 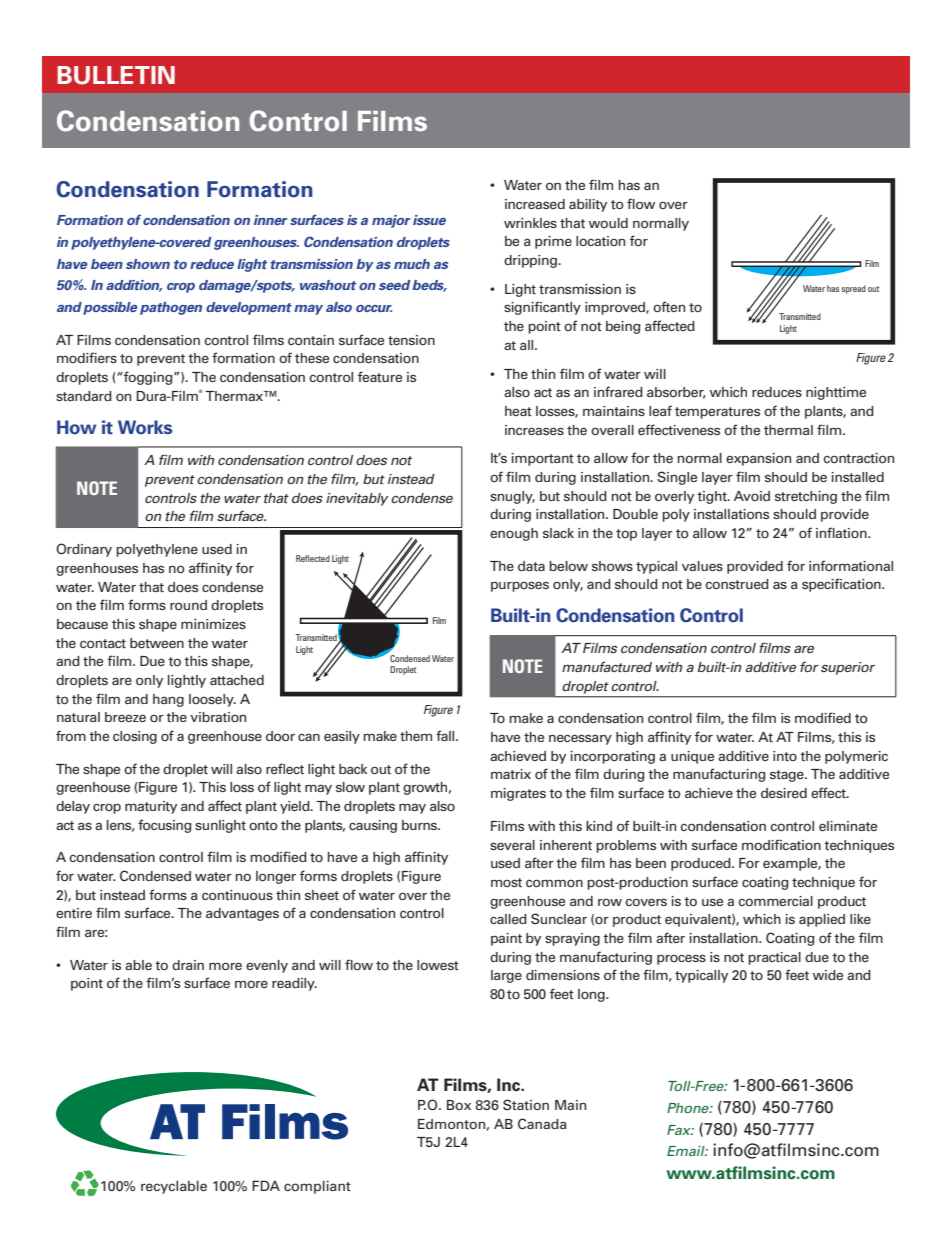 What do you see at coordinates (459, 1105) in the document?
I see `Box` at bounding box center [459, 1105].
